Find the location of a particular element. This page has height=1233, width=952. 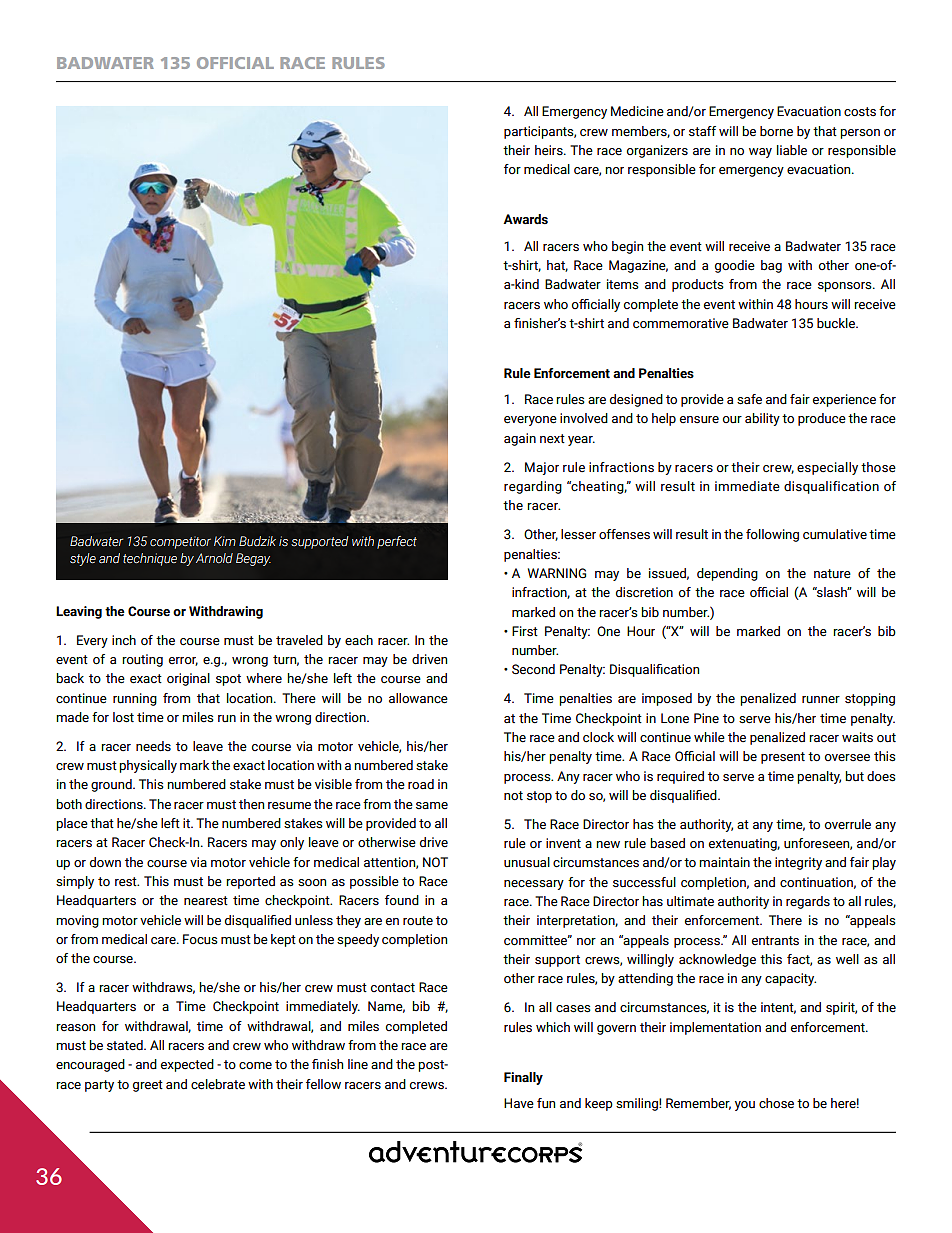

heirs is located at coordinates (550, 150).
